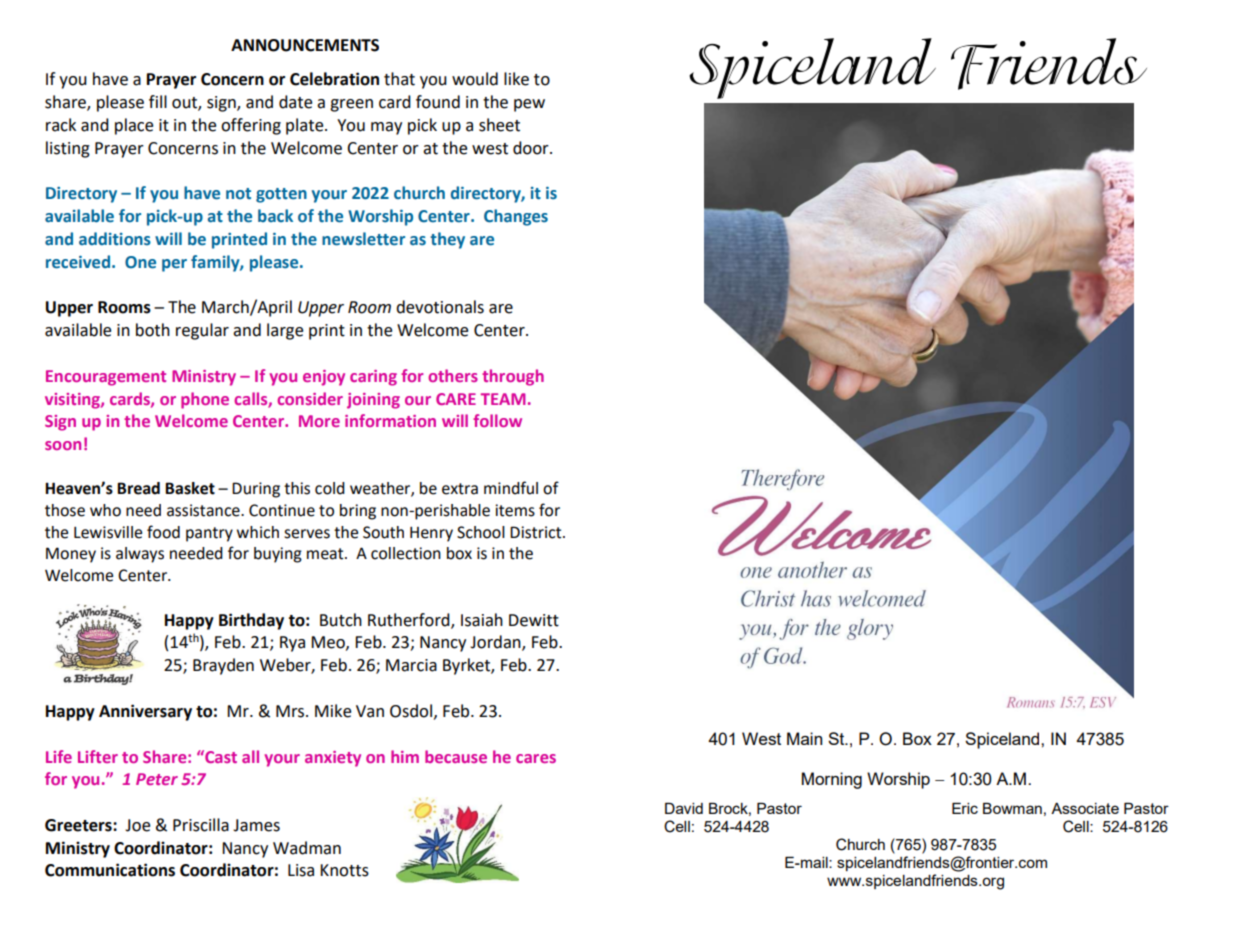 The image size is (1233, 952). I want to click on David, so click(684, 808).
